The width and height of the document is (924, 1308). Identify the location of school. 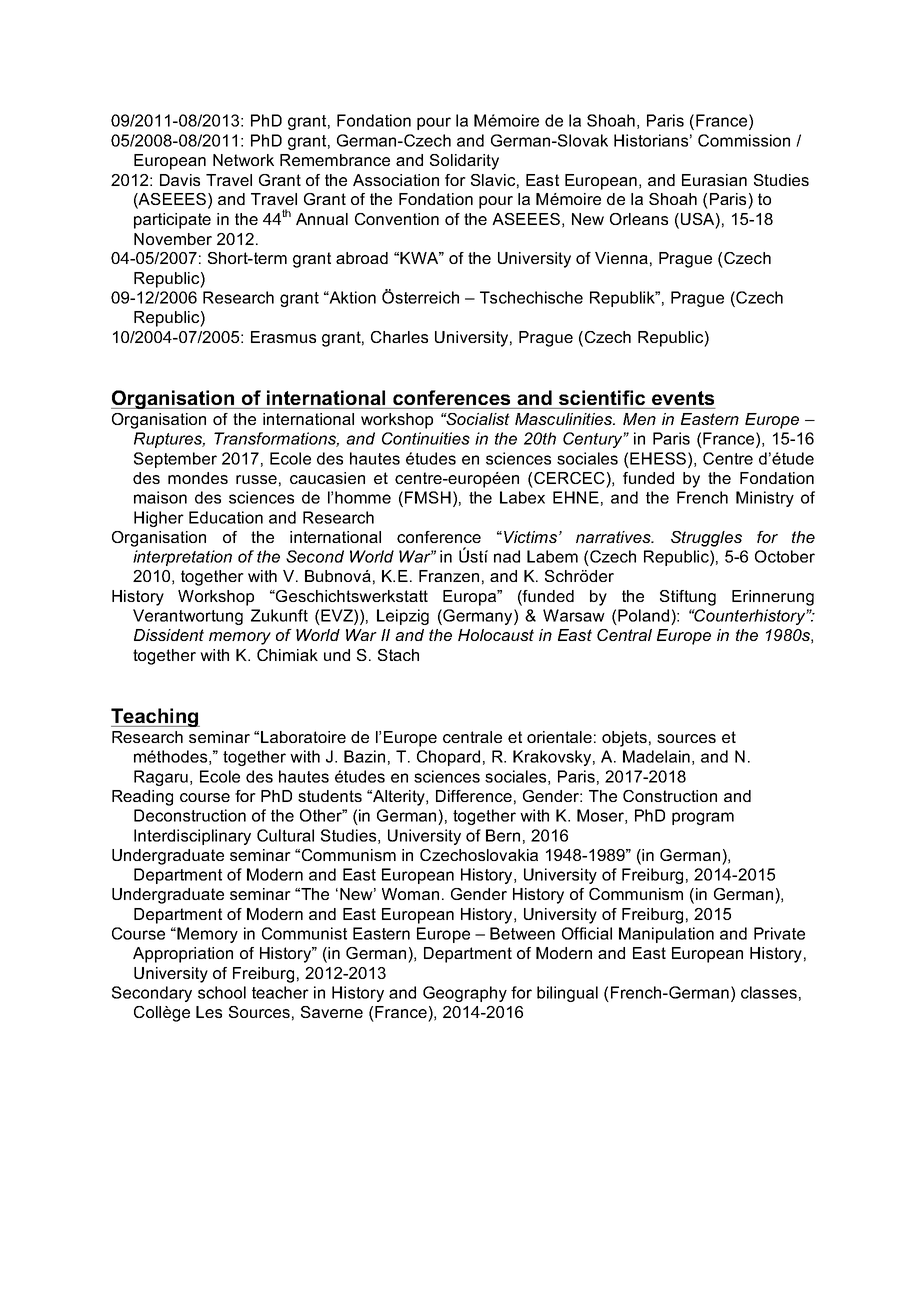
(222, 992).
